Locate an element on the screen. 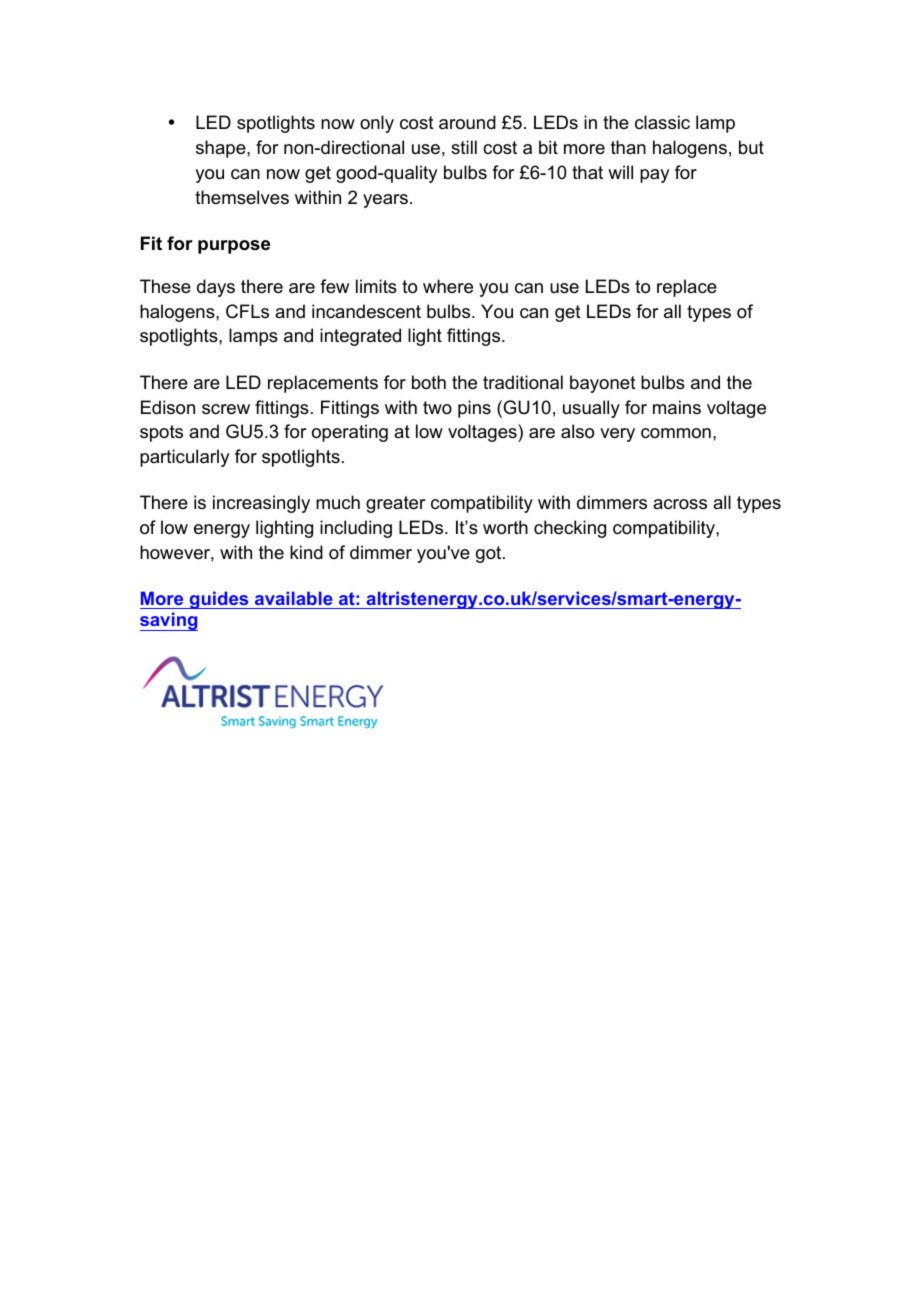 This screenshot has height=1308, width=924. classic is located at coordinates (662, 122).
